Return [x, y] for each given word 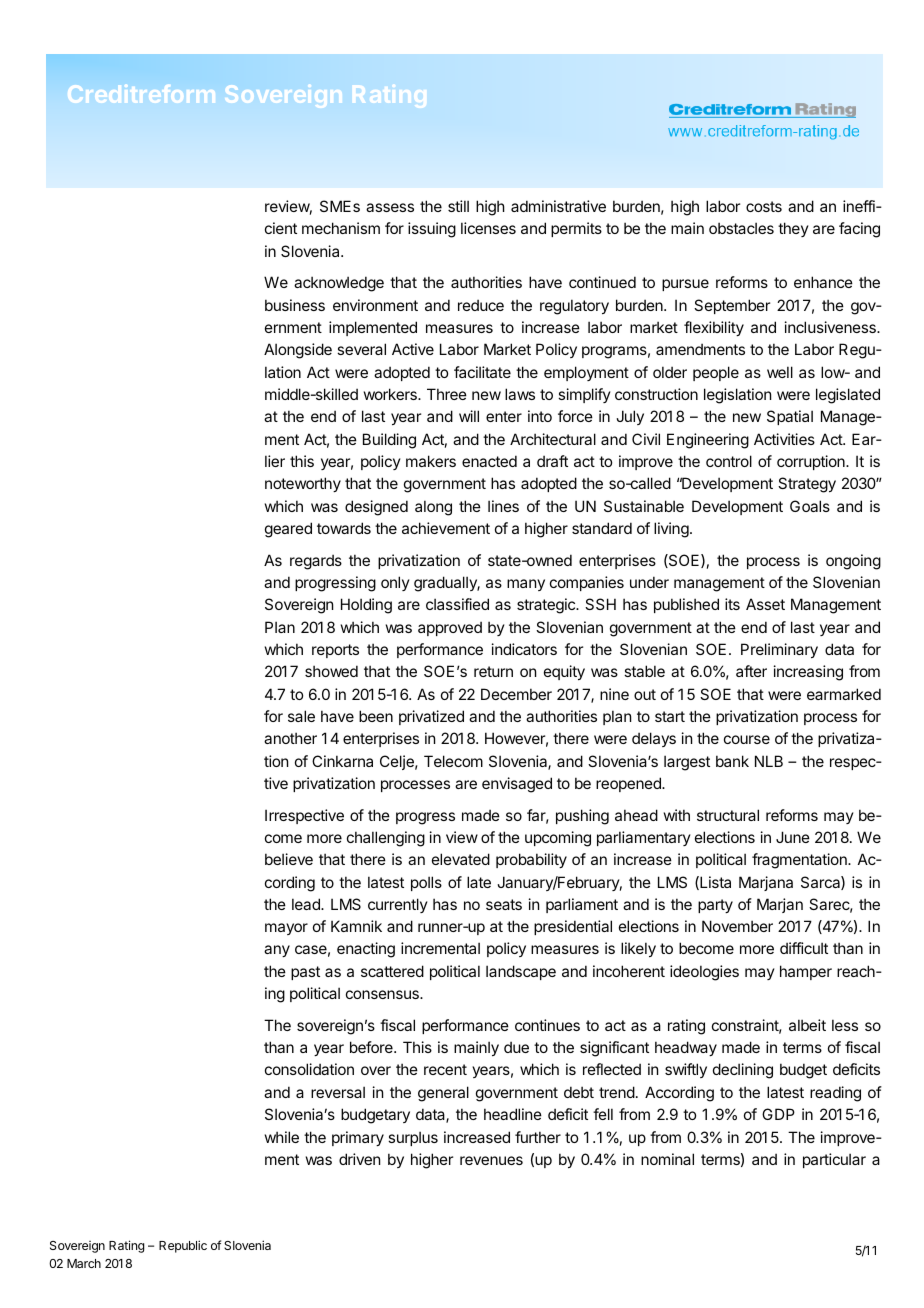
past [305, 973]
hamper [806, 972]
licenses [488, 228]
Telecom [453, 761]
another [290, 738]
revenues [491, 1160]
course [747, 739]
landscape [521, 972]
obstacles [741, 228]
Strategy [807, 485]
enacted [489, 461]
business [295, 305]
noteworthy [303, 484]
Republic [183, 1246]
